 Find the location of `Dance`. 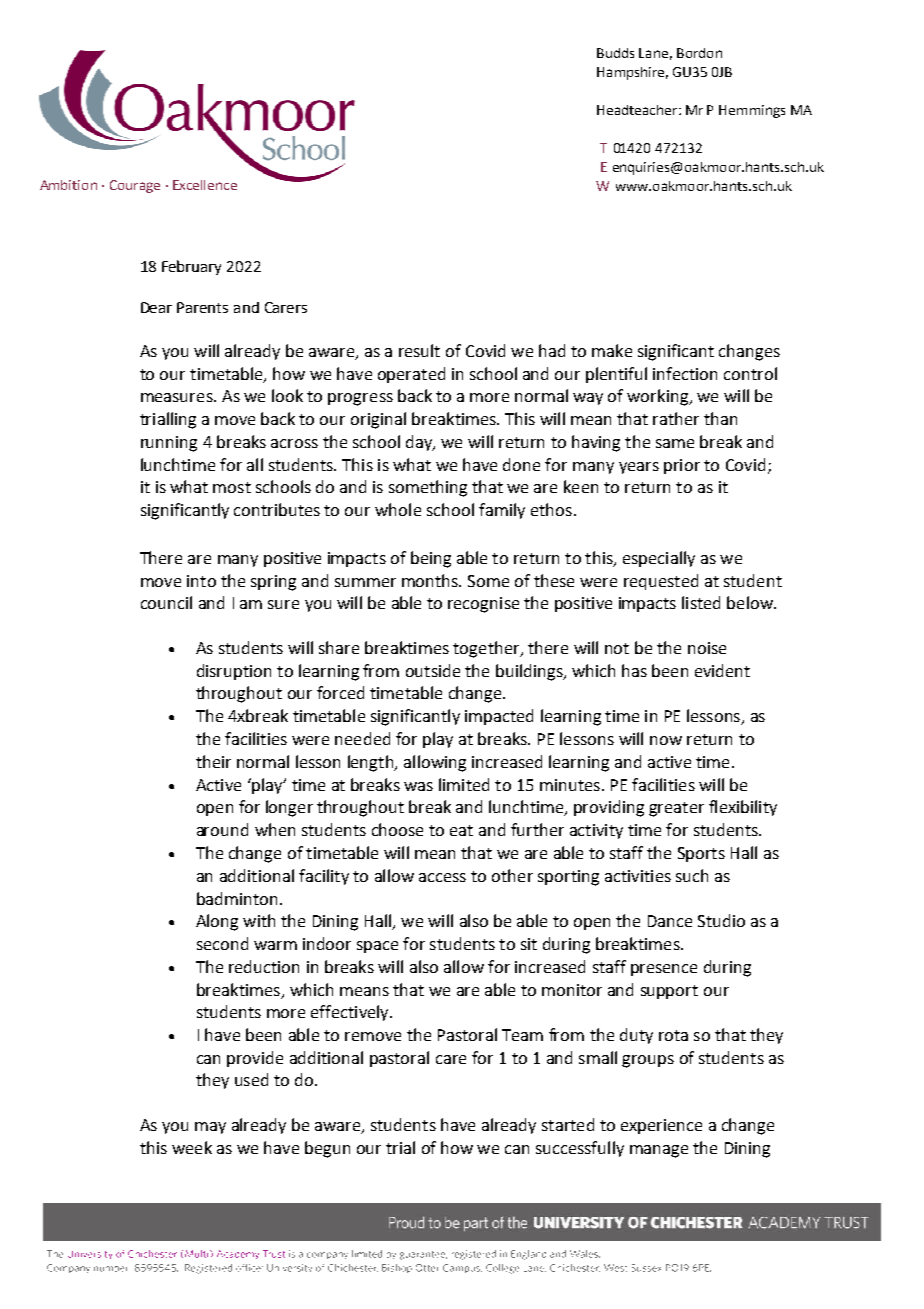

Dance is located at coordinates (670, 921).
